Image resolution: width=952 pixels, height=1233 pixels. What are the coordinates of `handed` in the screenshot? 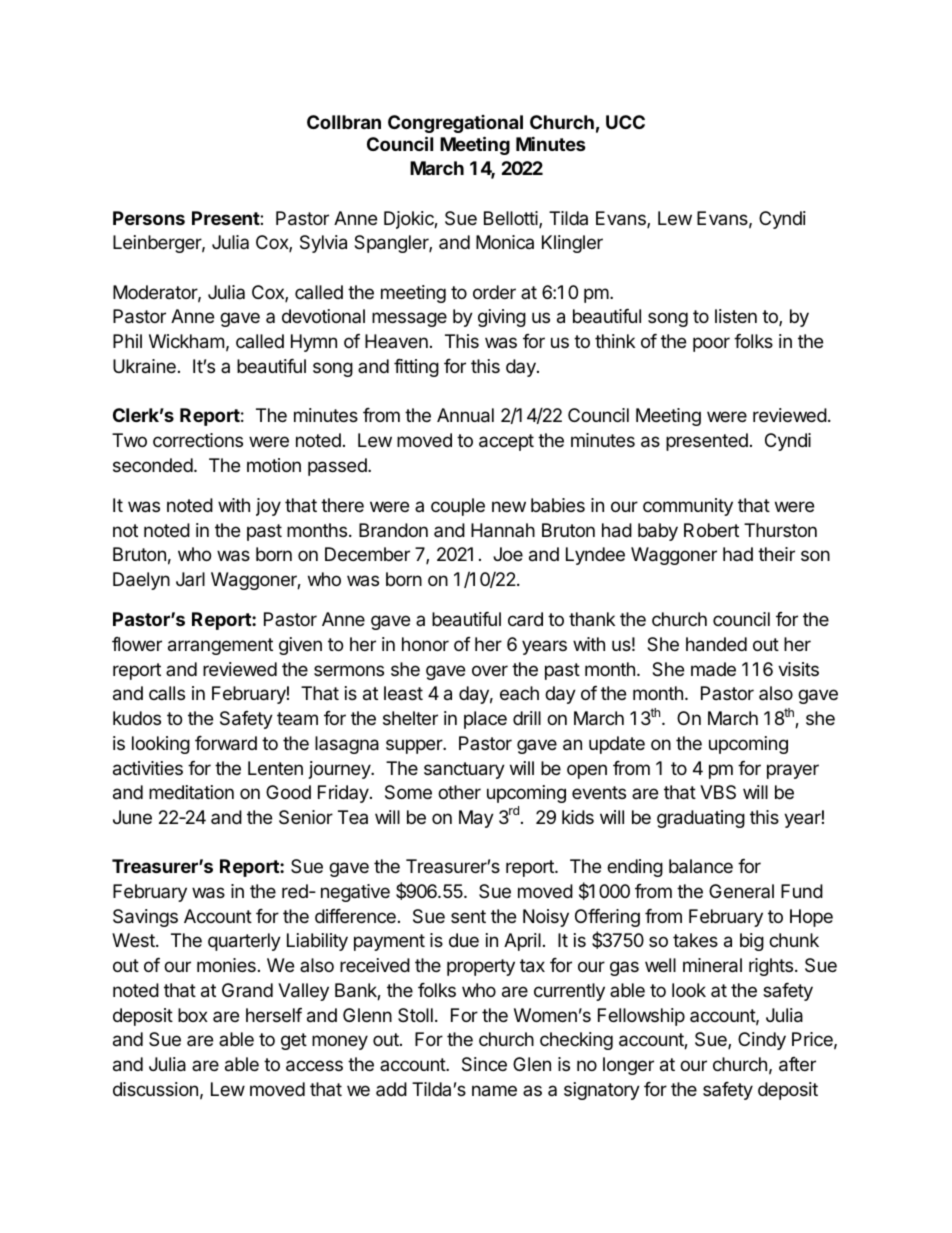 It's located at (716, 644).
